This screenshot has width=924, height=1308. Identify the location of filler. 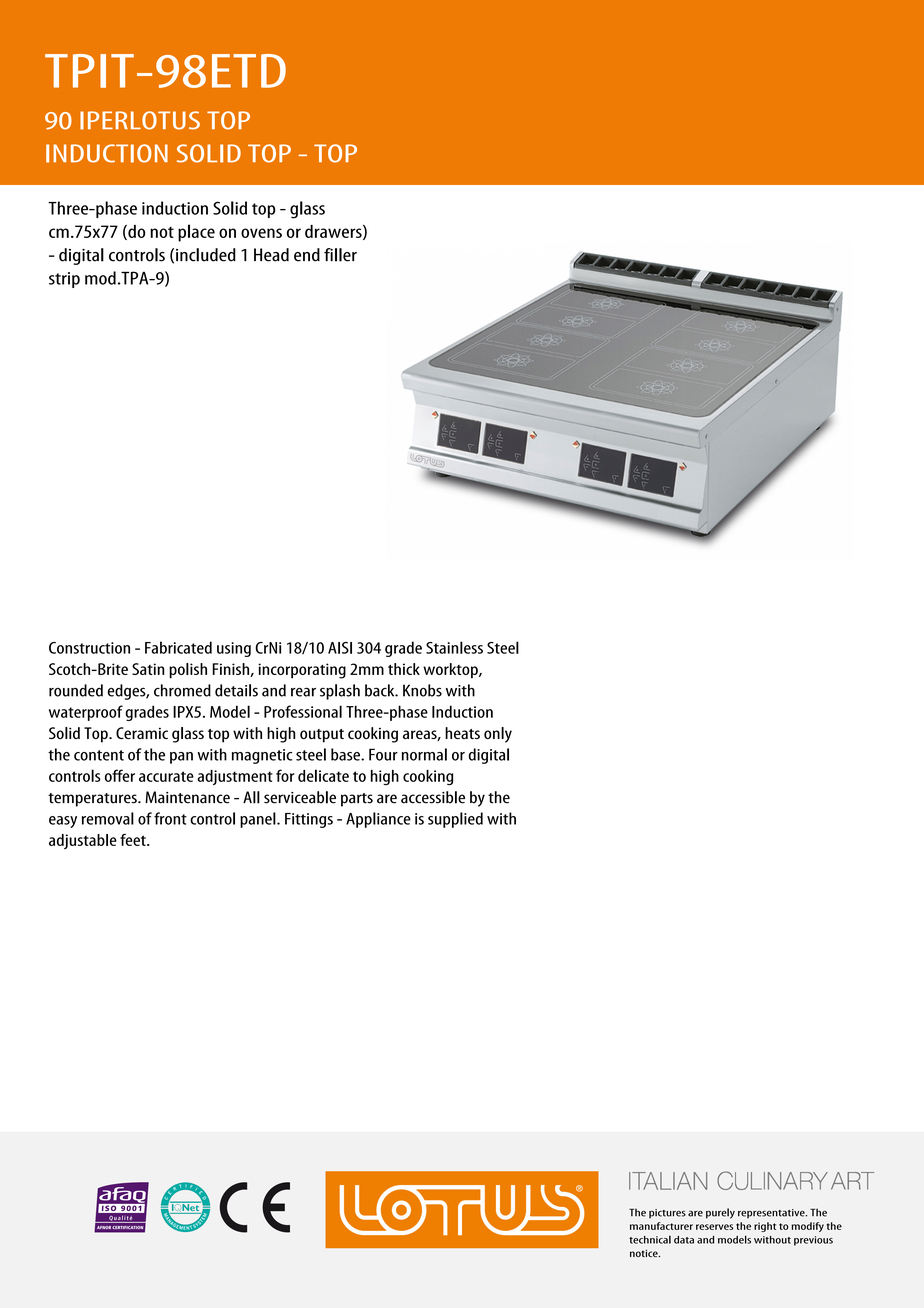
(340, 255).
